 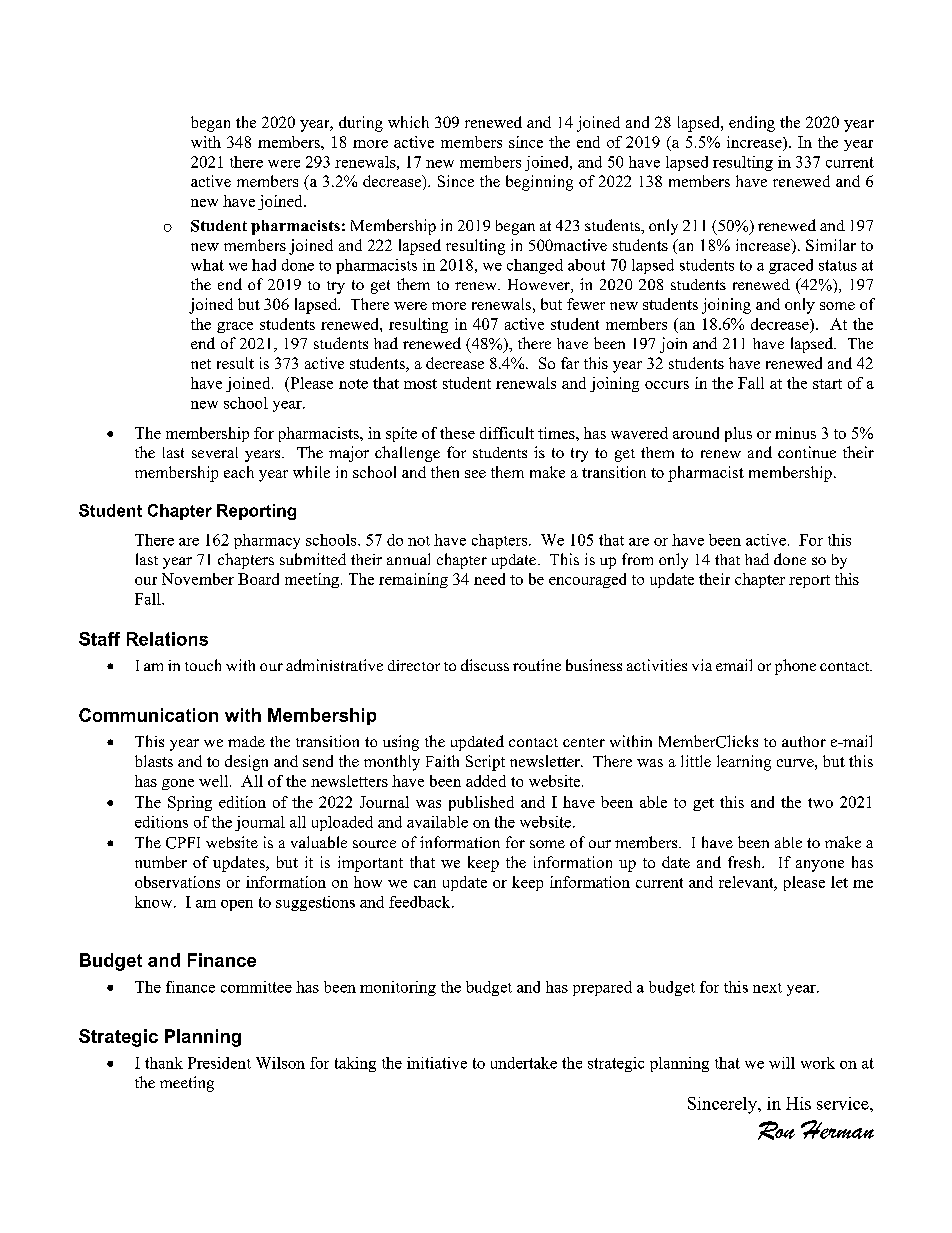 What do you see at coordinates (408, 122) in the screenshot?
I see `which` at bounding box center [408, 122].
